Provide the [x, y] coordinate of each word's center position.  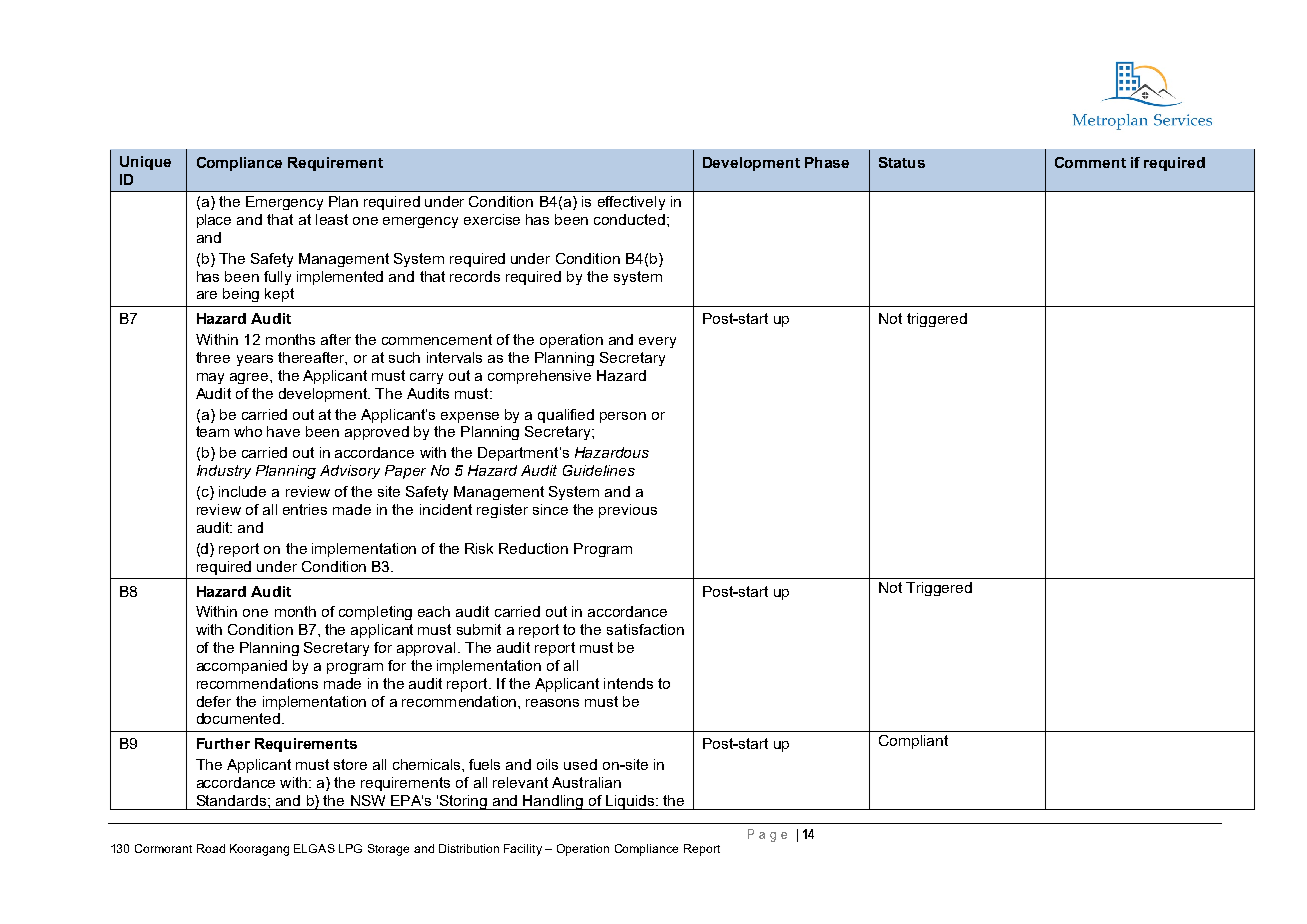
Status [902, 162]
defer [214, 701]
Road [211, 848]
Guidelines [599, 470]
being [241, 295]
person [623, 417]
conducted [629, 219]
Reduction [533, 548]
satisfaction [645, 629]
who [248, 431]
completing [375, 613]
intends [628, 683]
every [657, 342]
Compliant [913, 742]
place [214, 221]
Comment [1090, 162]
